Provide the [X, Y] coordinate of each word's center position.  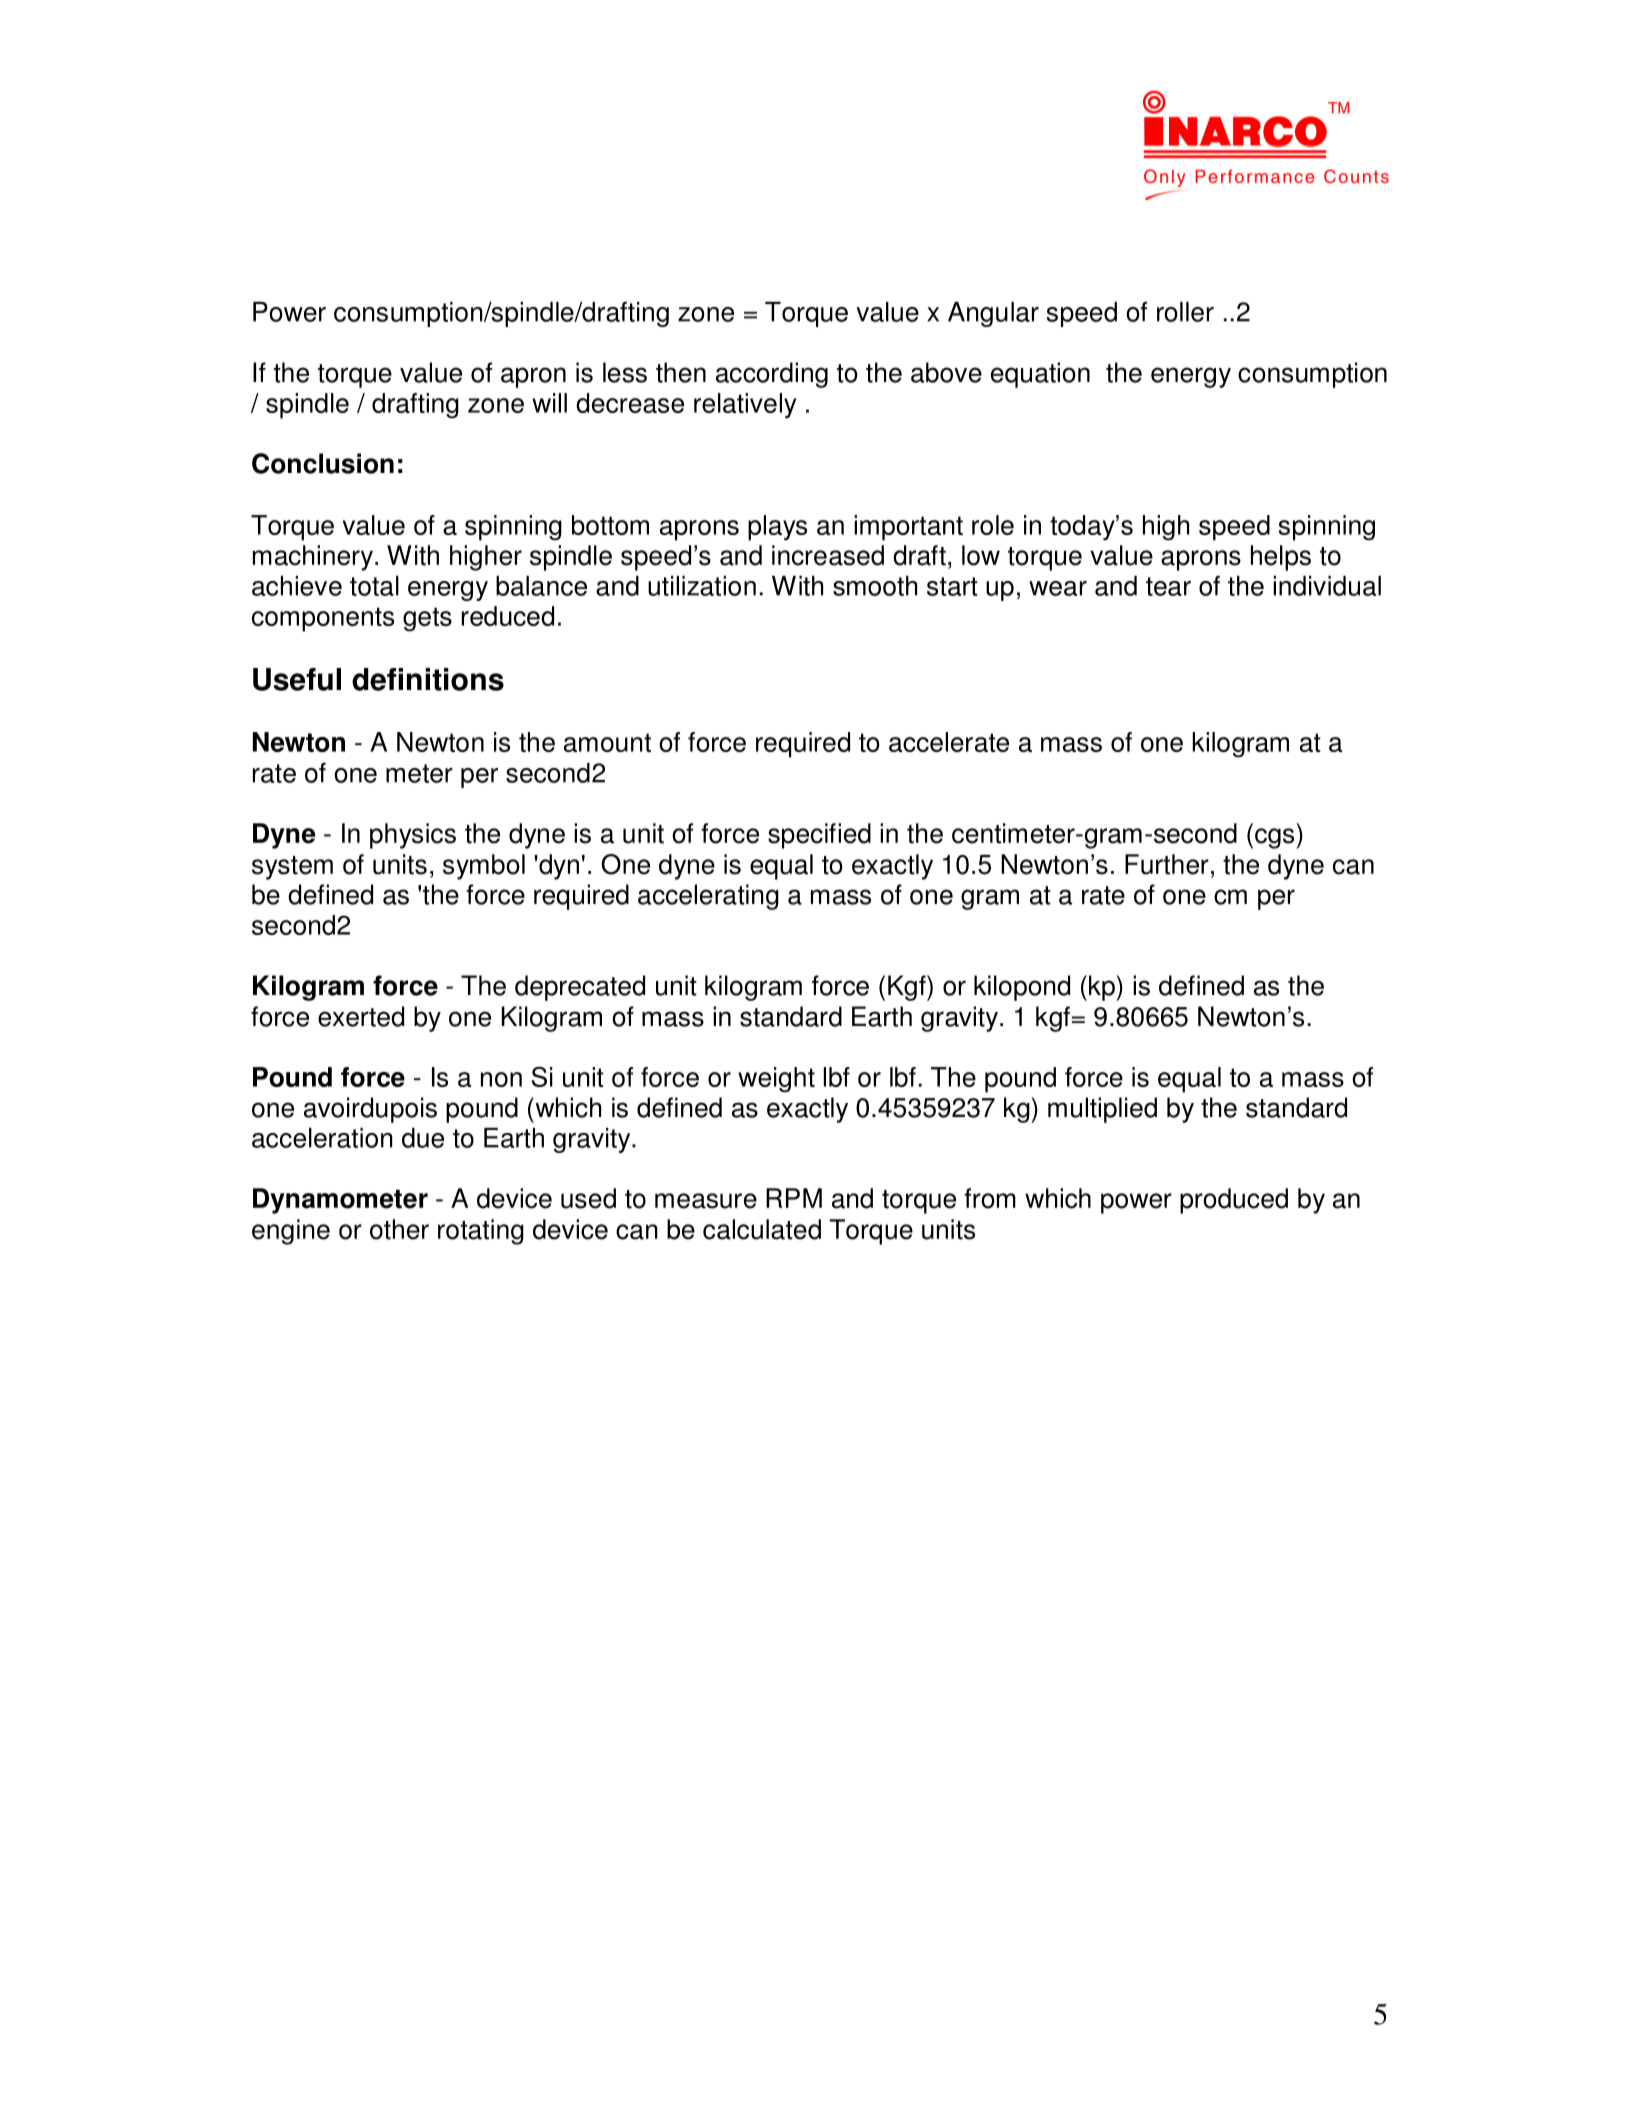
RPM [794, 1198]
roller [1185, 312]
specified [819, 836]
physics [413, 836]
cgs [1274, 838]
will [549, 403]
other [399, 1229]
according [772, 375]
